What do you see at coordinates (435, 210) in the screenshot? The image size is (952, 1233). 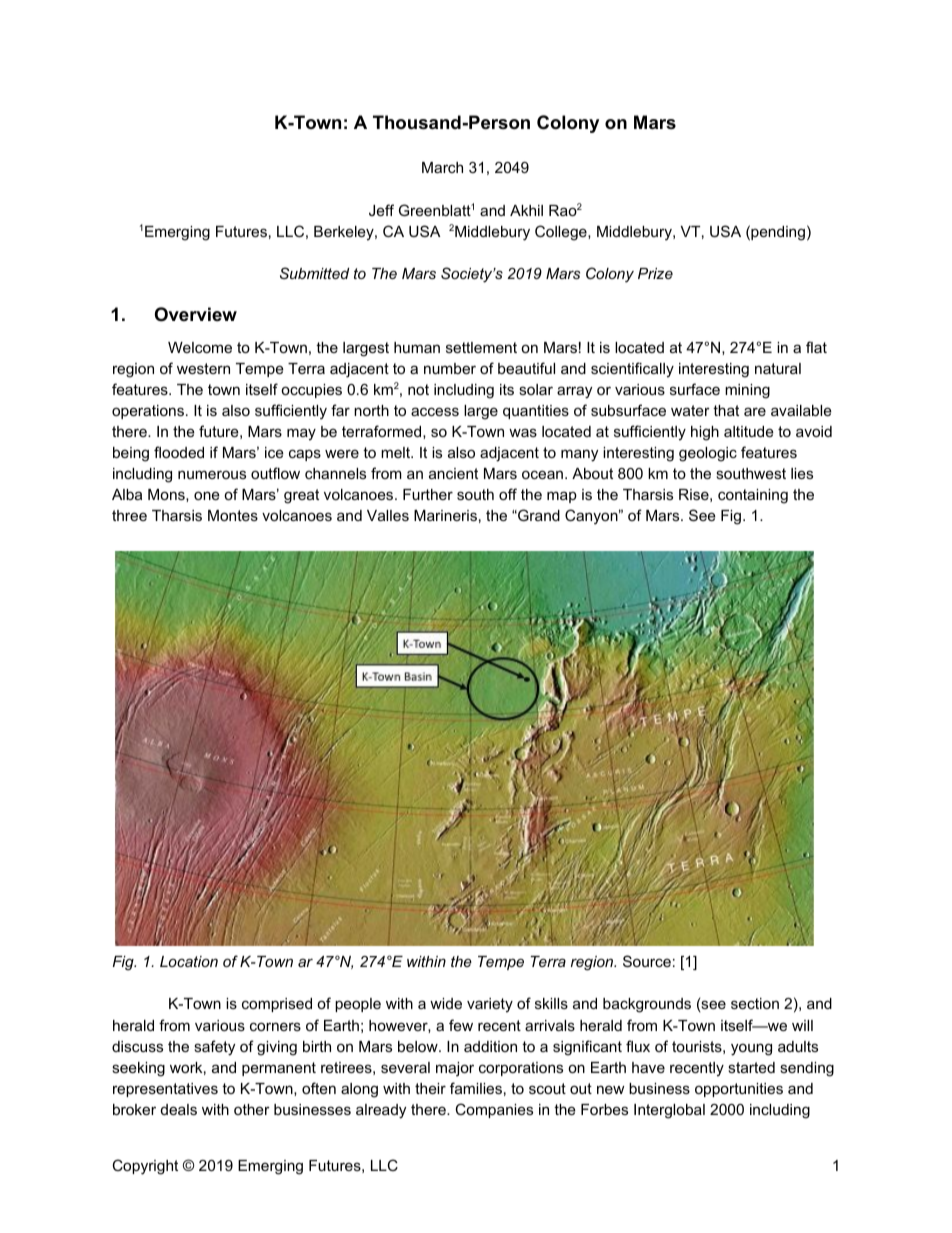 I see `Greenblatt` at bounding box center [435, 210].
